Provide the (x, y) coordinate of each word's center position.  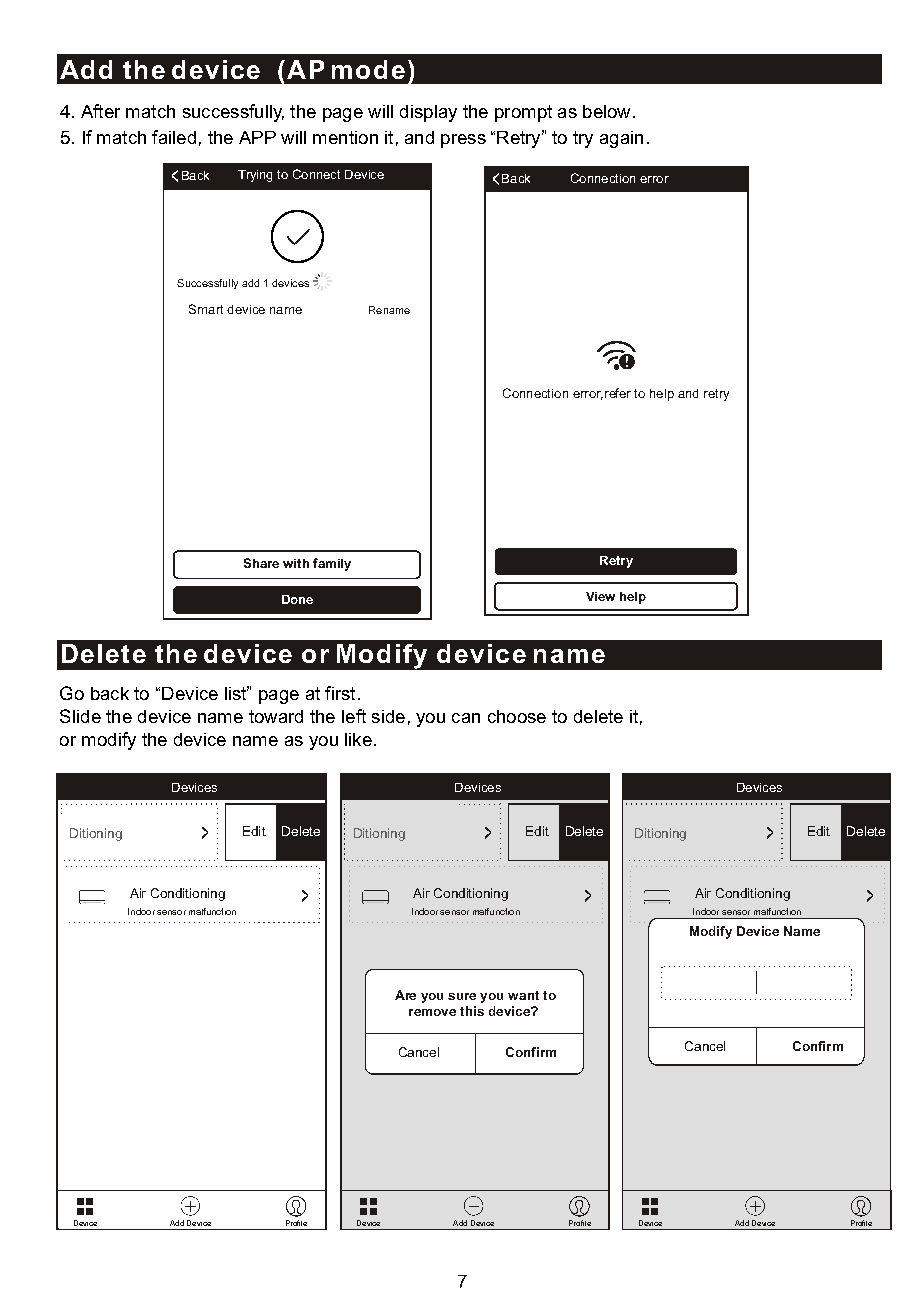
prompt (523, 113)
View (600, 596)
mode (368, 69)
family (332, 564)
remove (432, 1012)
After (100, 111)
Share (261, 563)
